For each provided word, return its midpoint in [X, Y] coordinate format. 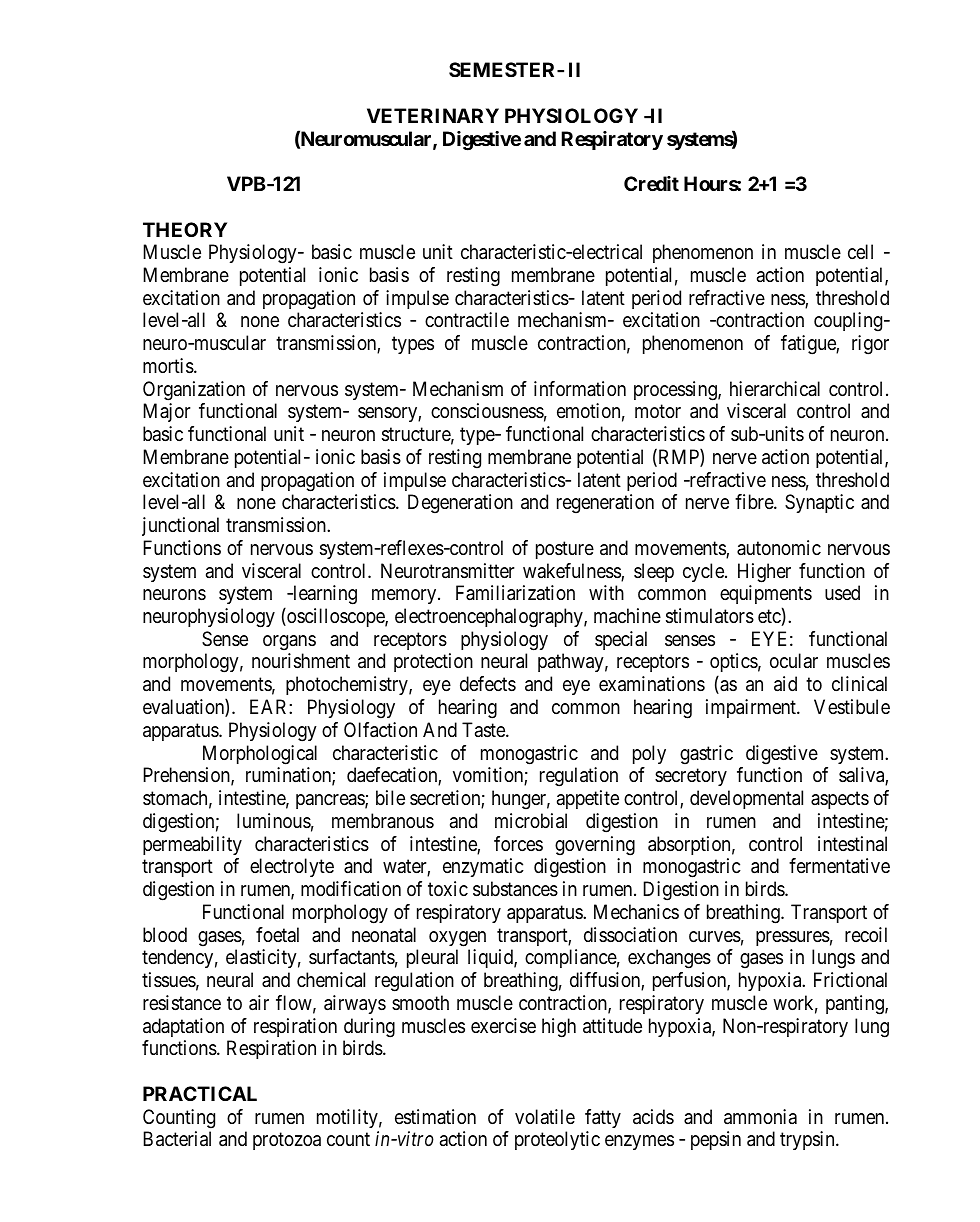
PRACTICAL [200, 1093]
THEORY [185, 229]
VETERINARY [433, 115]
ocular [794, 660]
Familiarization [515, 593]
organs [289, 643]
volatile [545, 1116]
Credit [651, 183]
